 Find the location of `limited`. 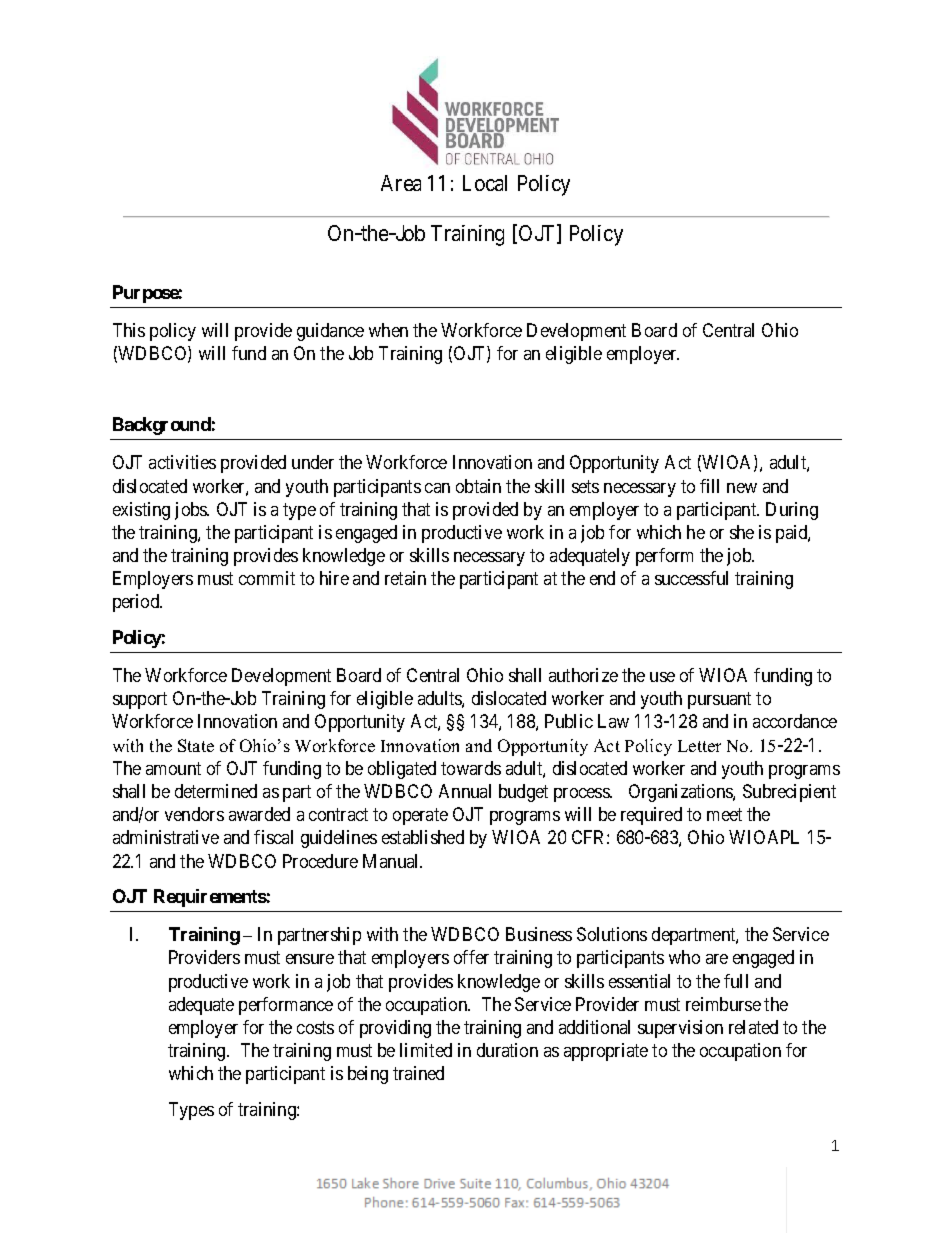

limited is located at coordinates (426, 1050).
